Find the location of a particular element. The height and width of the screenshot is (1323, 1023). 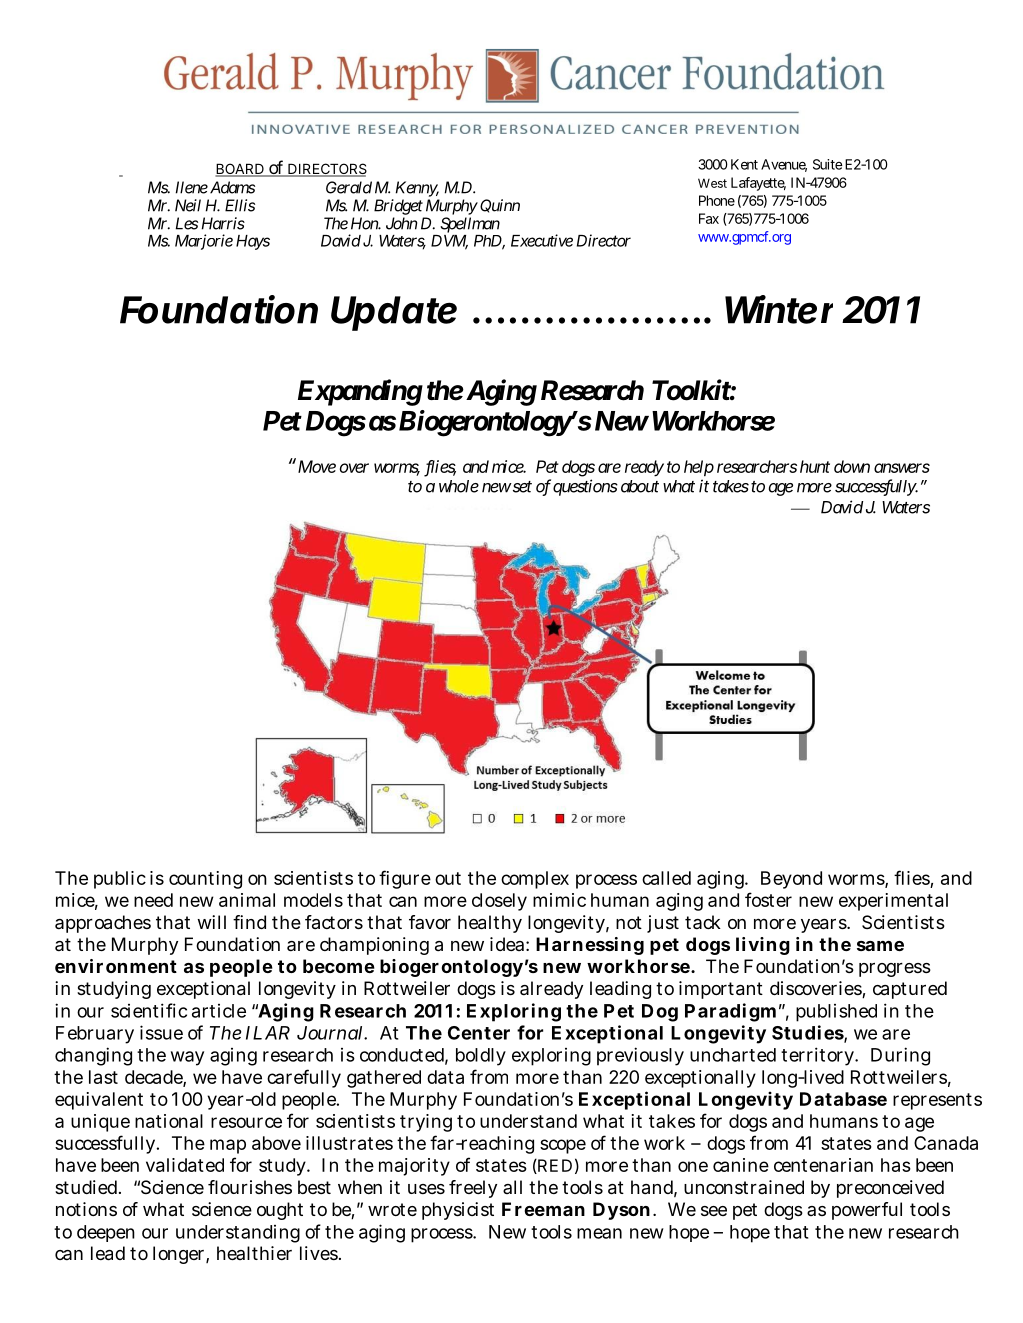

Suite is located at coordinates (828, 164).
